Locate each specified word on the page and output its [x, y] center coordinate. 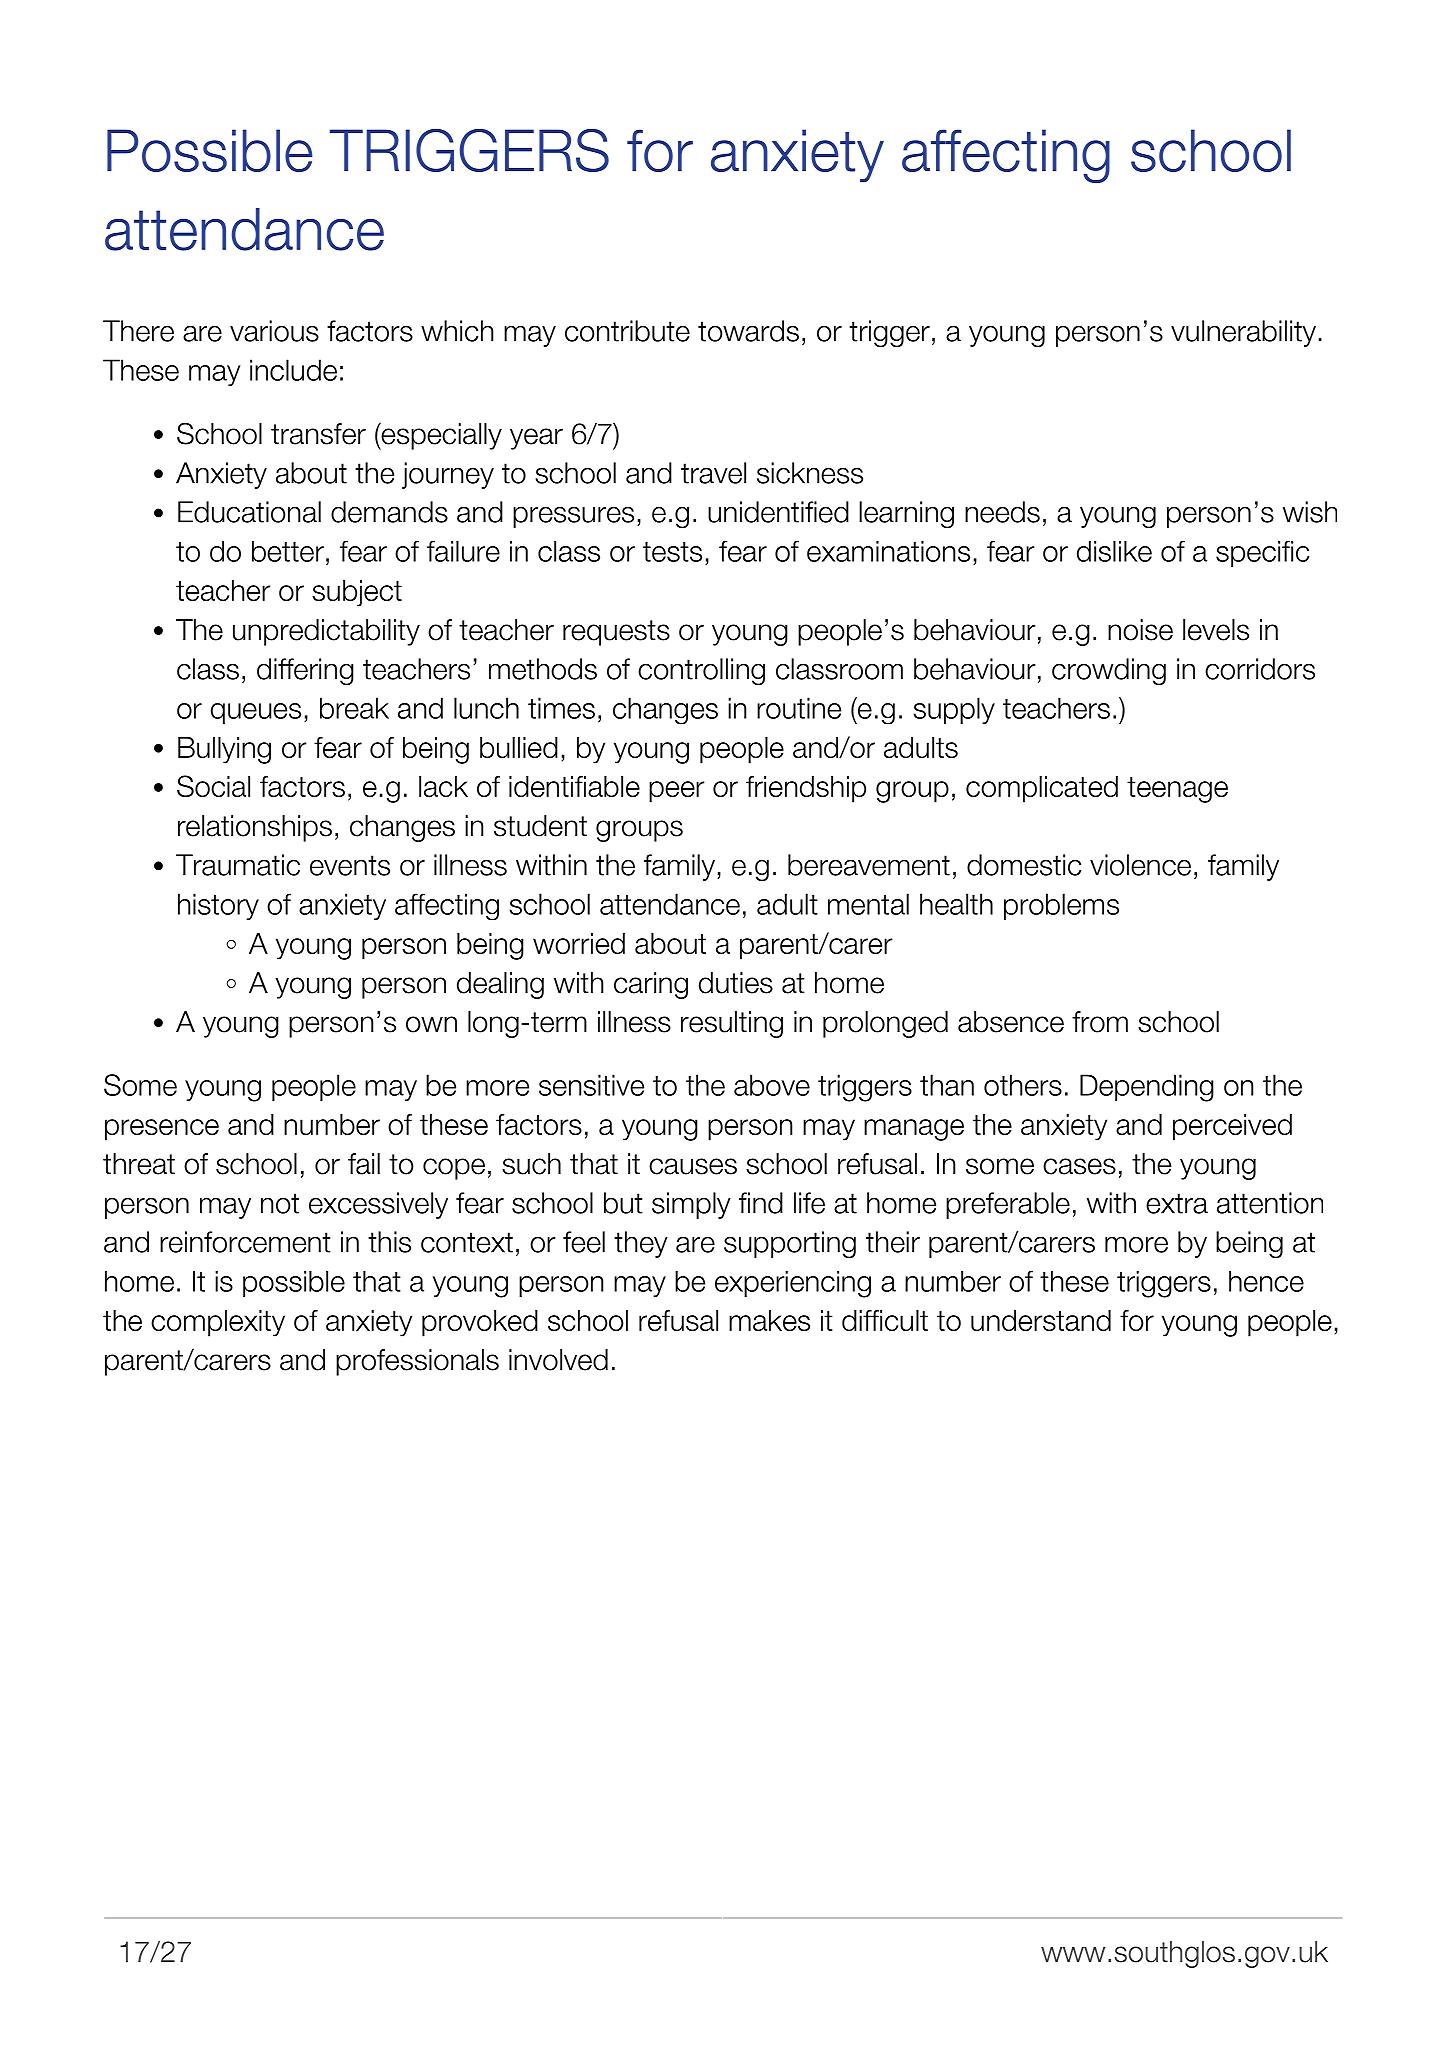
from [1100, 1022]
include [293, 370]
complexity [218, 1323]
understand [1041, 1320]
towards [748, 331]
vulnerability [1243, 333]
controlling [701, 671]
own [431, 1024]
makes [769, 1320]
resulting [732, 1024]
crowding [1109, 671]
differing [305, 671]
